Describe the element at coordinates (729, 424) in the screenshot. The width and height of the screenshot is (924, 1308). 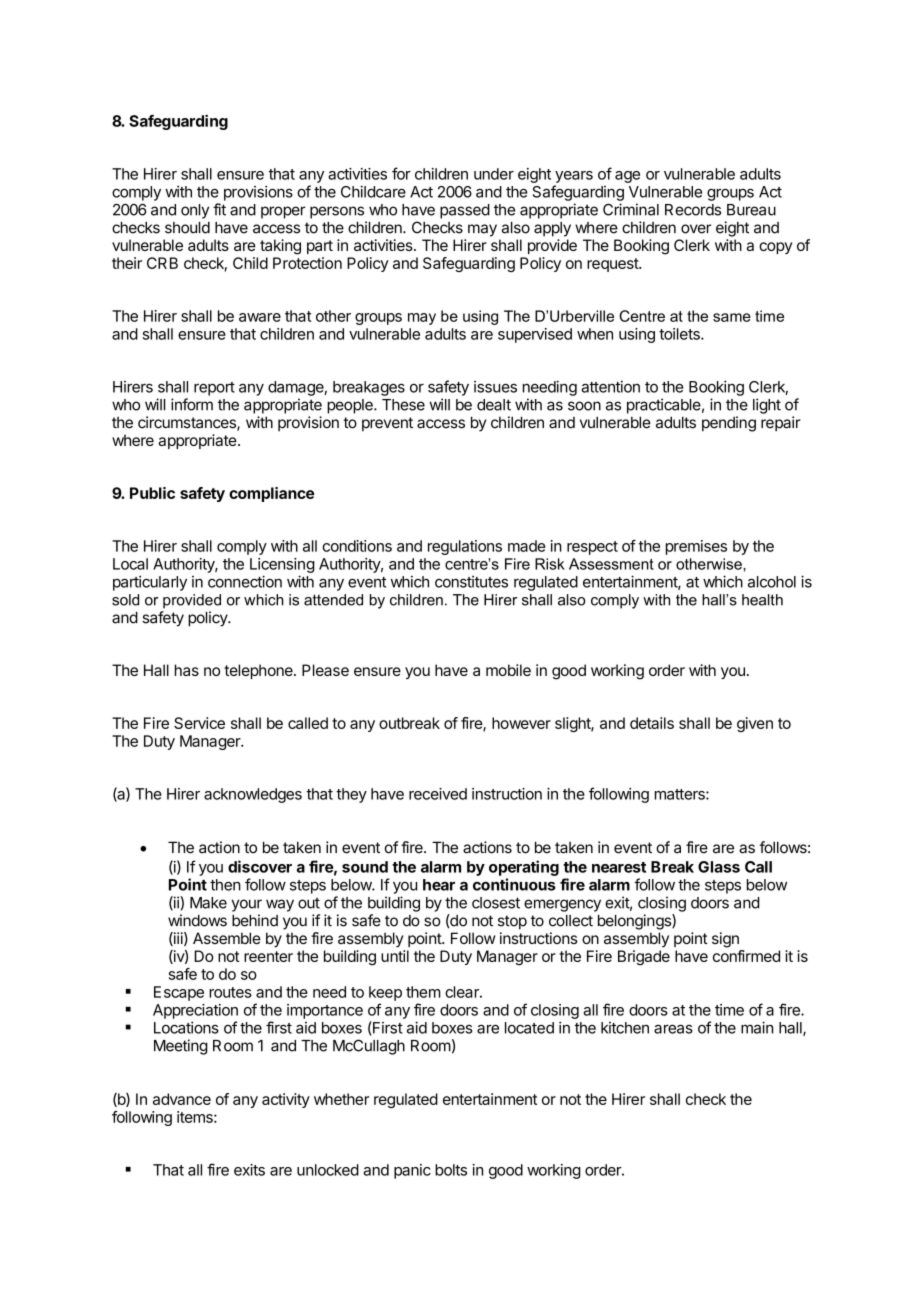
I see `pending` at that location.
